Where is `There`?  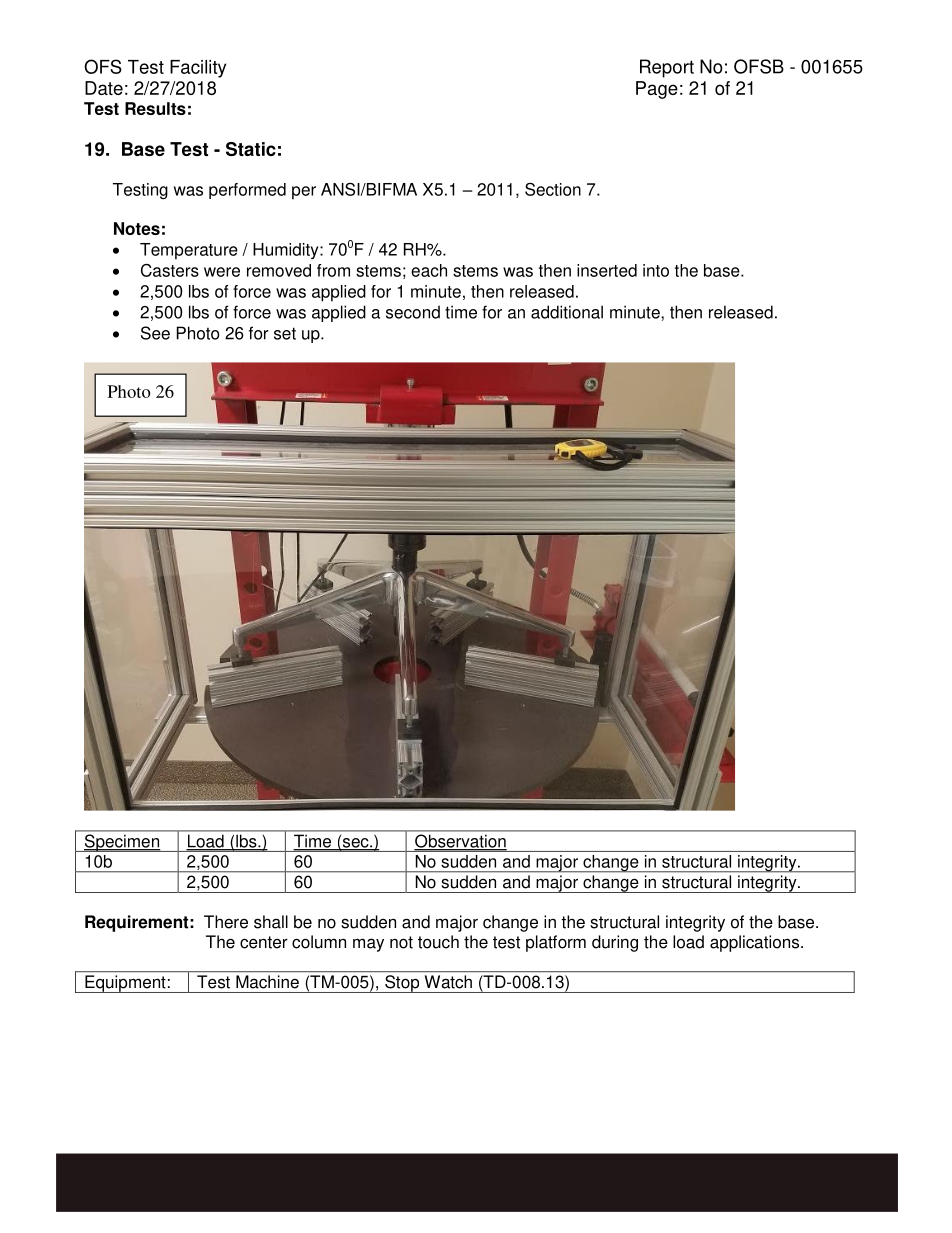 There is located at coordinates (226, 922).
